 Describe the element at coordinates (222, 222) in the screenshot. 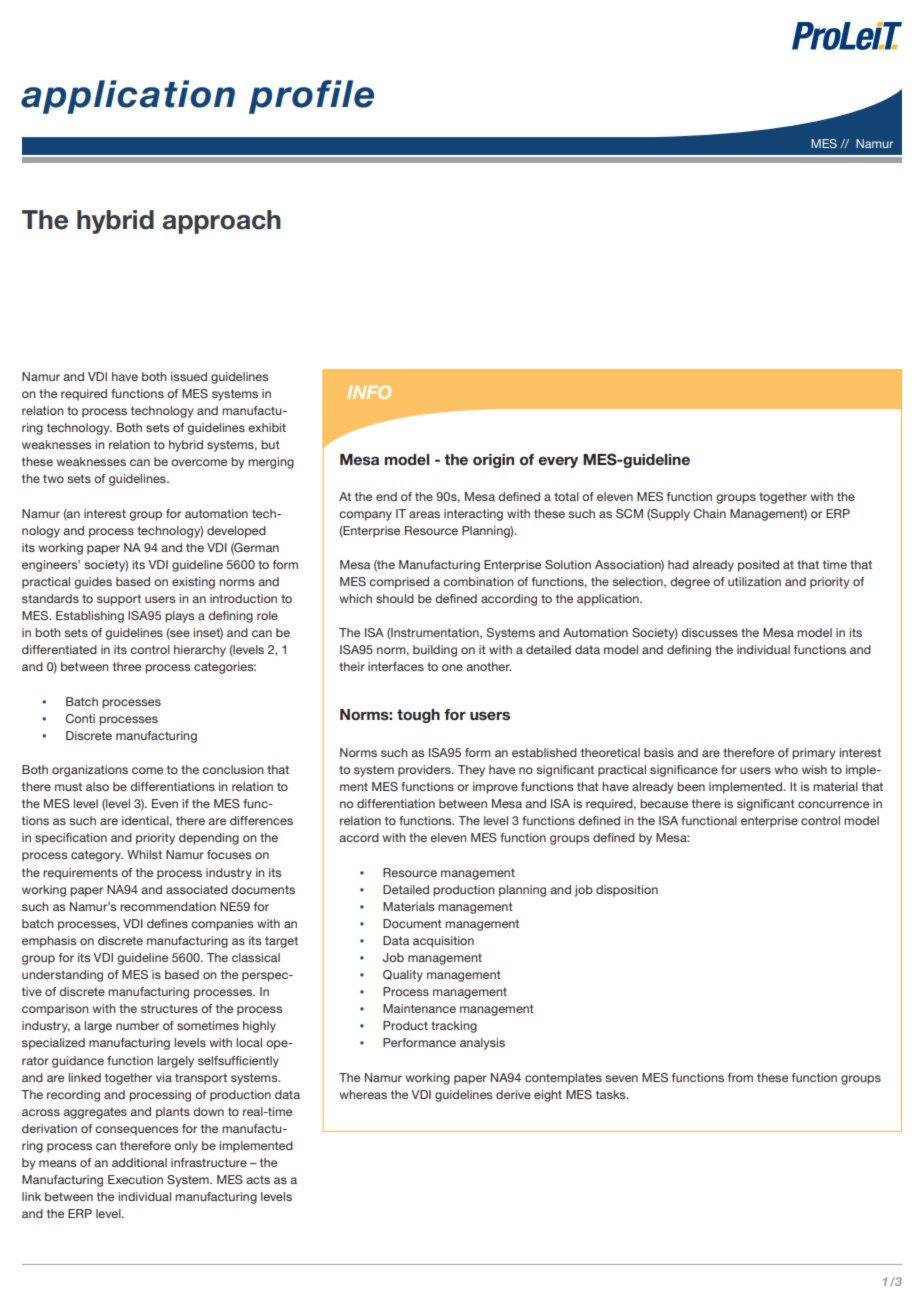

I see `approach` at that location.
